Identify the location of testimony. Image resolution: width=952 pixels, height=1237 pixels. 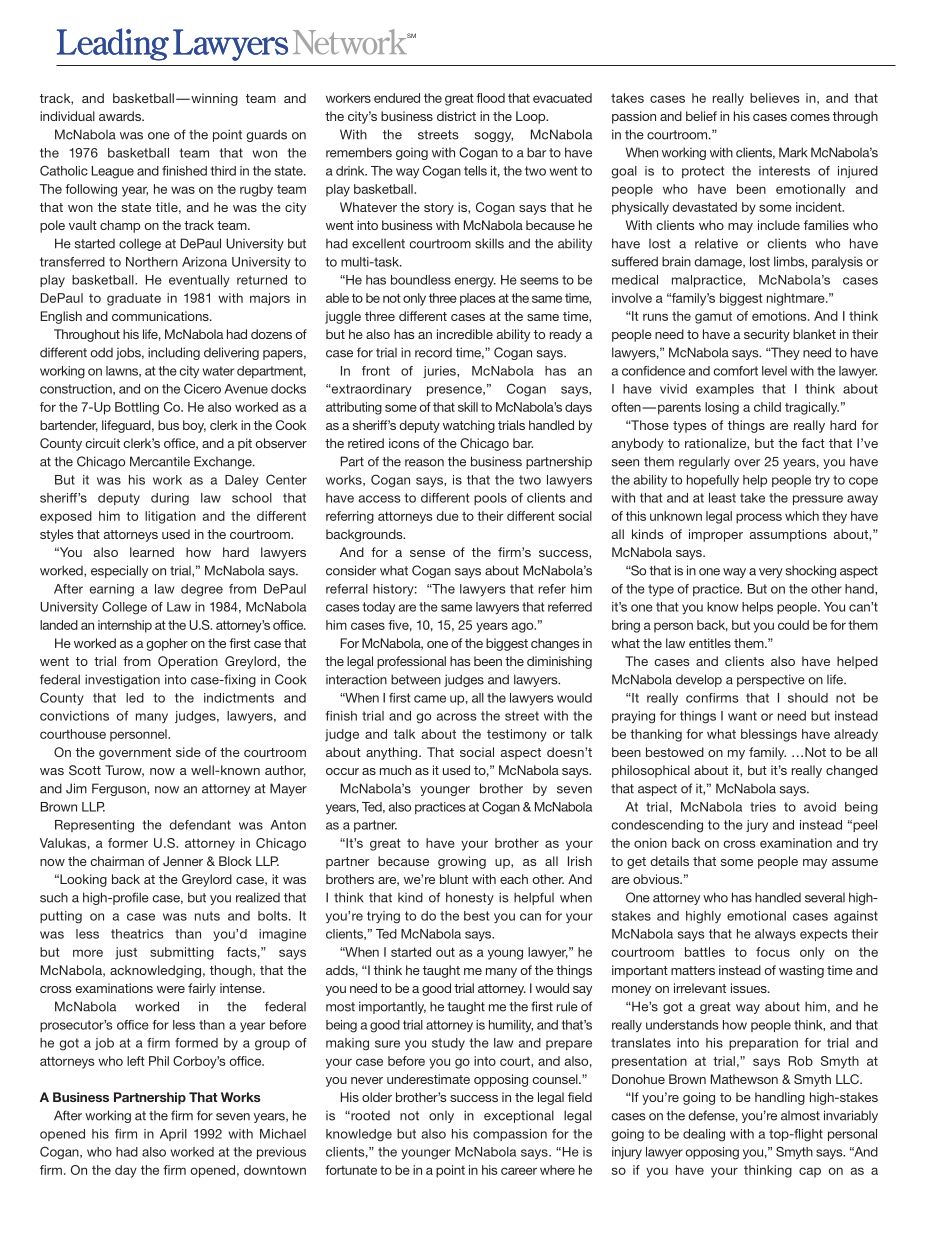
(517, 735).
